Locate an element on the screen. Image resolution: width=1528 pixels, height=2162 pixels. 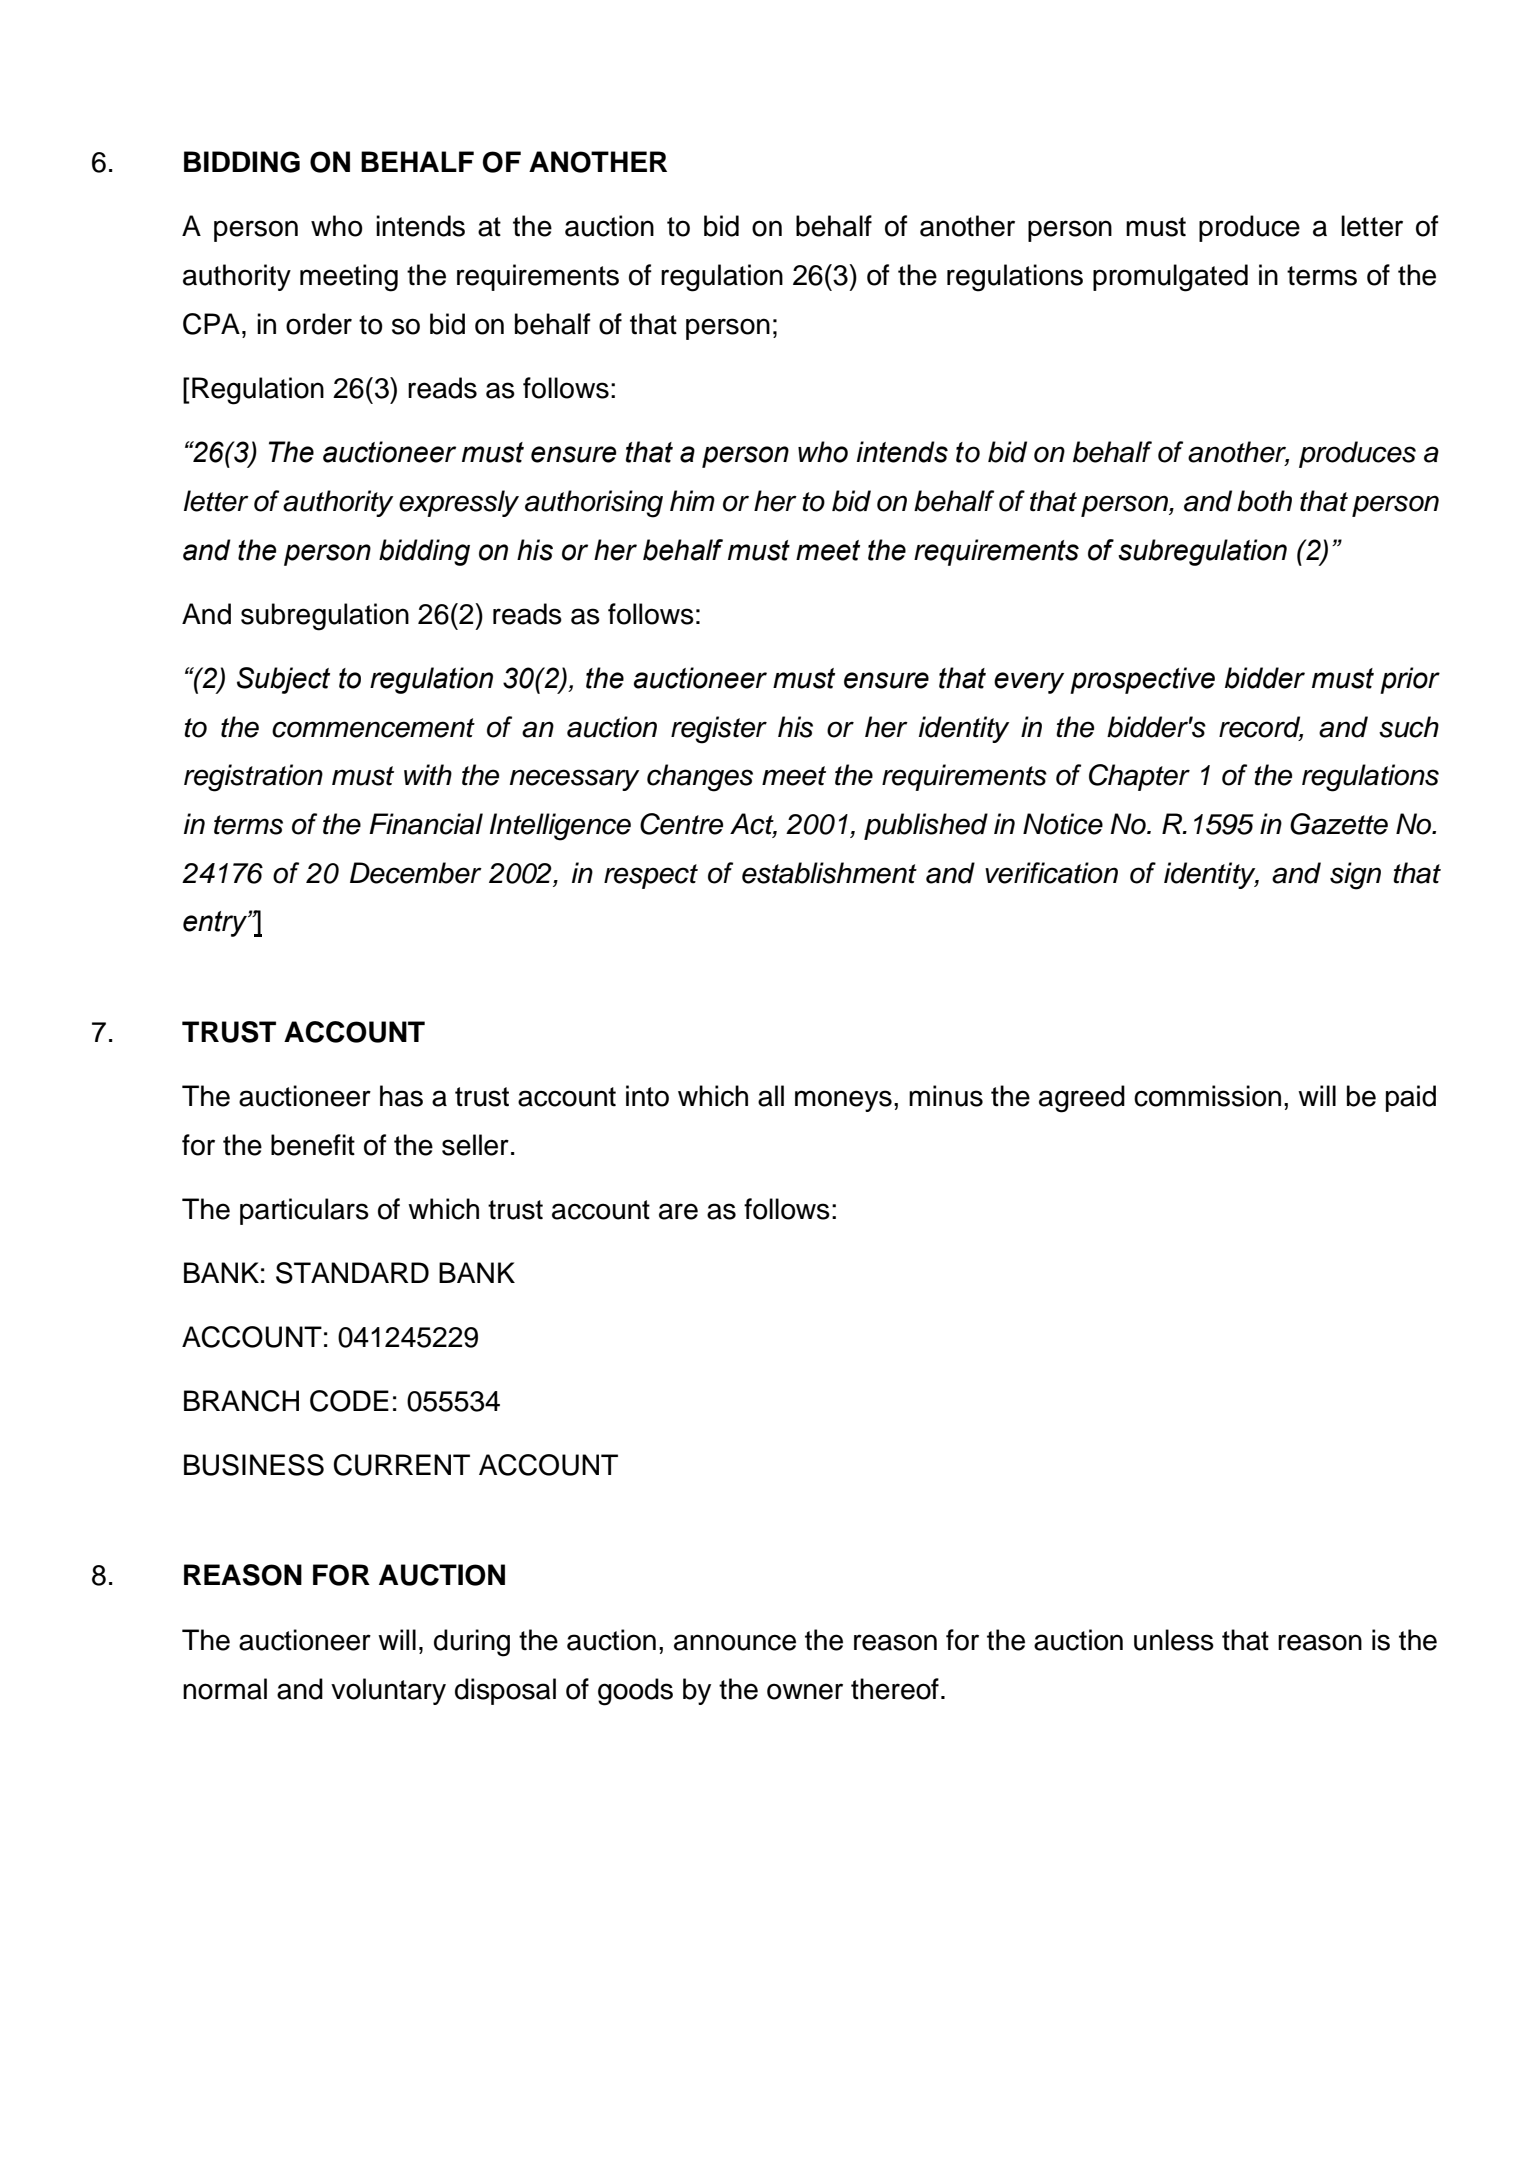
owner is located at coordinates (805, 1691).
